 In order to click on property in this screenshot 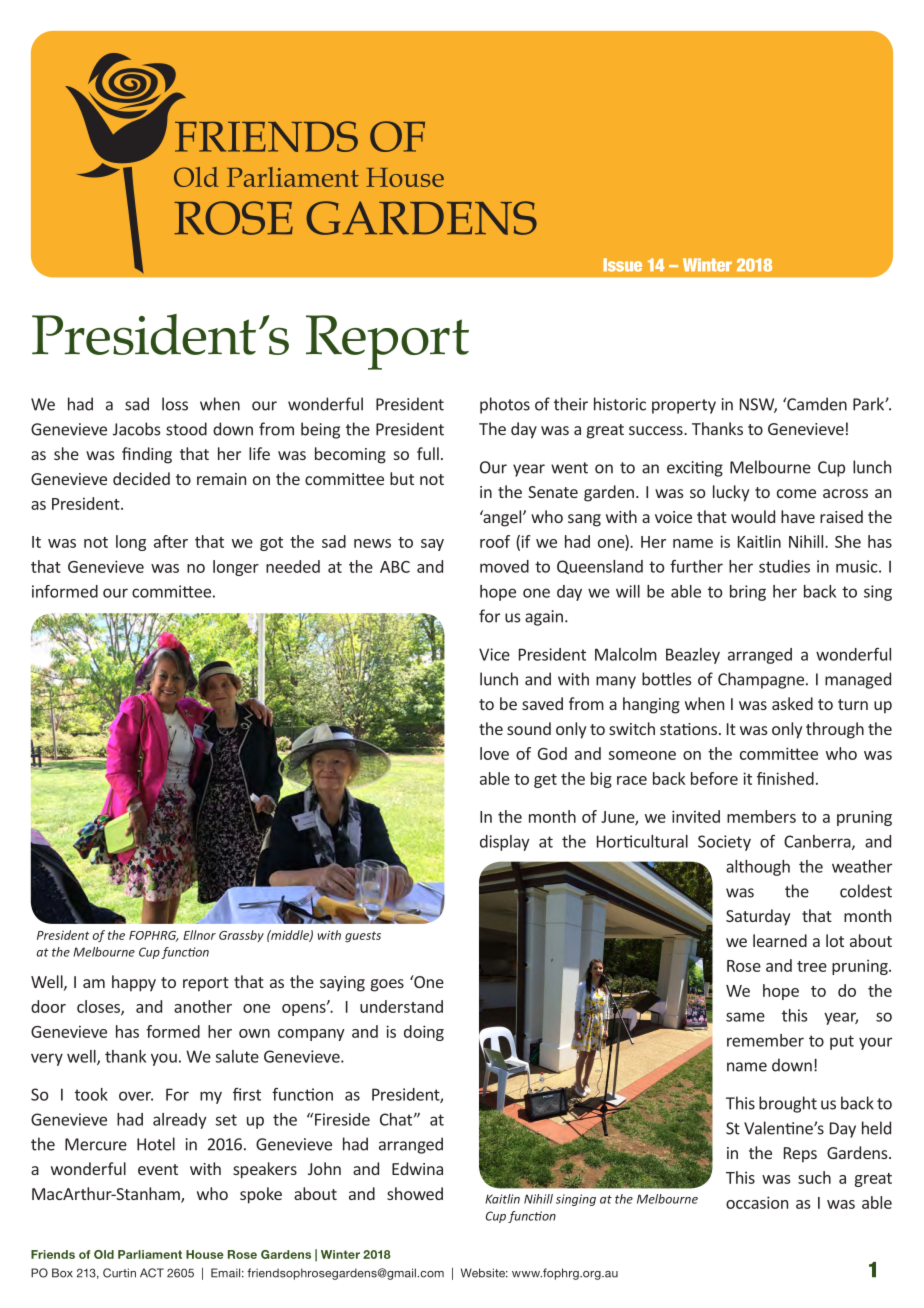, I will do `click(684, 406)`.
